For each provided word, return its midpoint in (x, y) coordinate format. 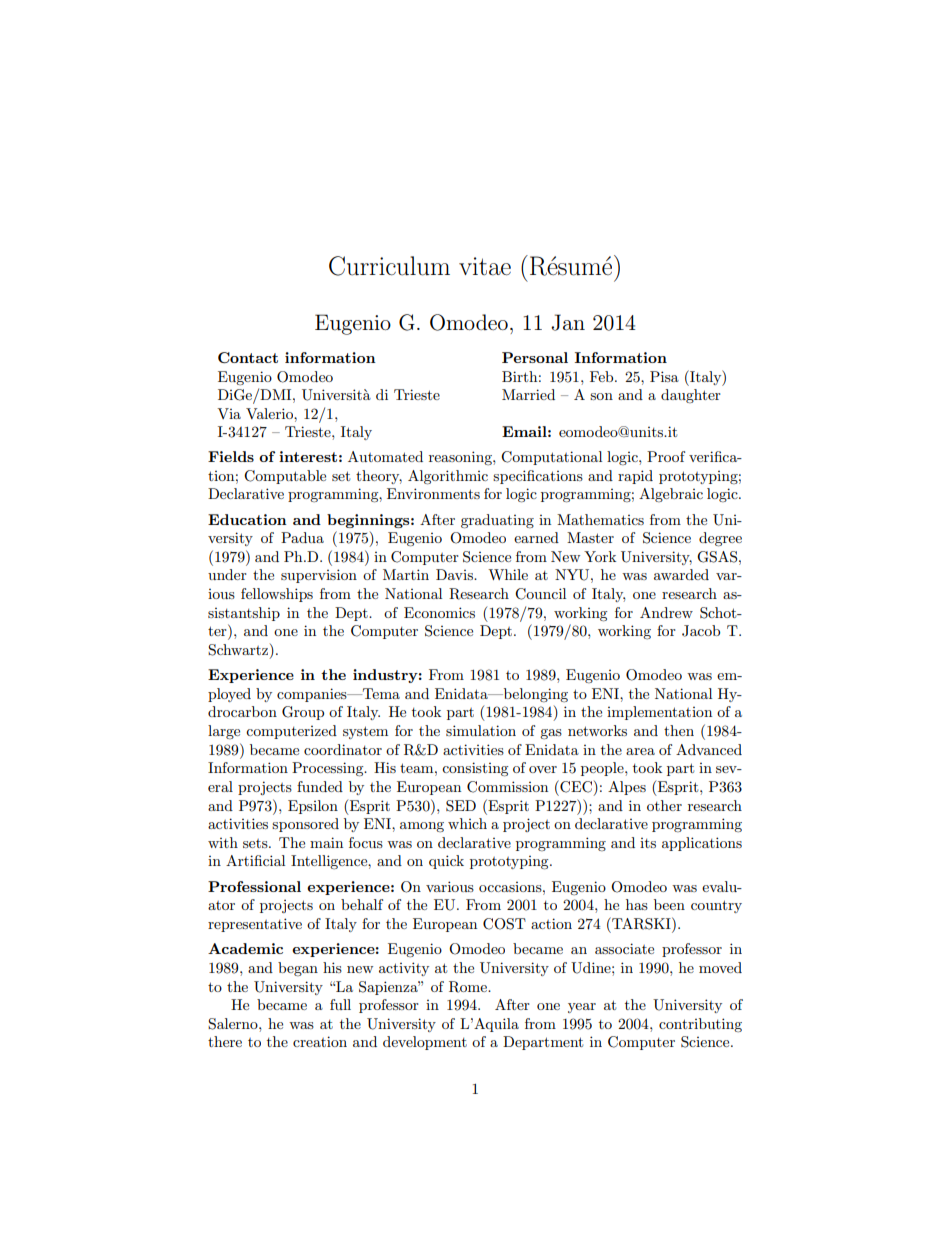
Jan (568, 322)
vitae (485, 266)
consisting (475, 769)
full (340, 1004)
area (640, 751)
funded (320, 786)
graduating (497, 521)
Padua (302, 537)
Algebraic (671, 495)
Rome (469, 987)
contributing (700, 1025)
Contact (248, 357)
